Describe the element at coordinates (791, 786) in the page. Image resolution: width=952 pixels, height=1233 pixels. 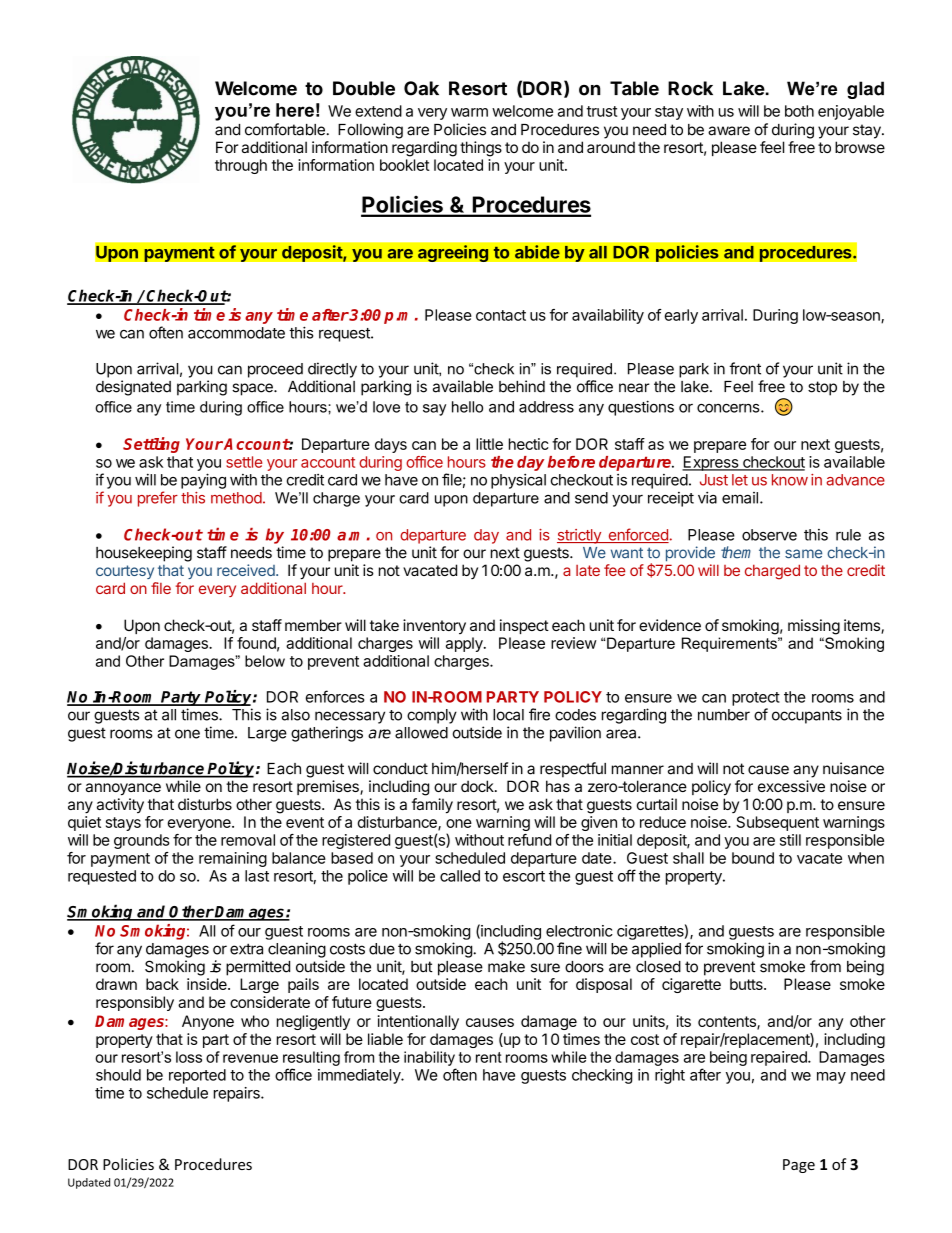
I see `excessive` at that location.
